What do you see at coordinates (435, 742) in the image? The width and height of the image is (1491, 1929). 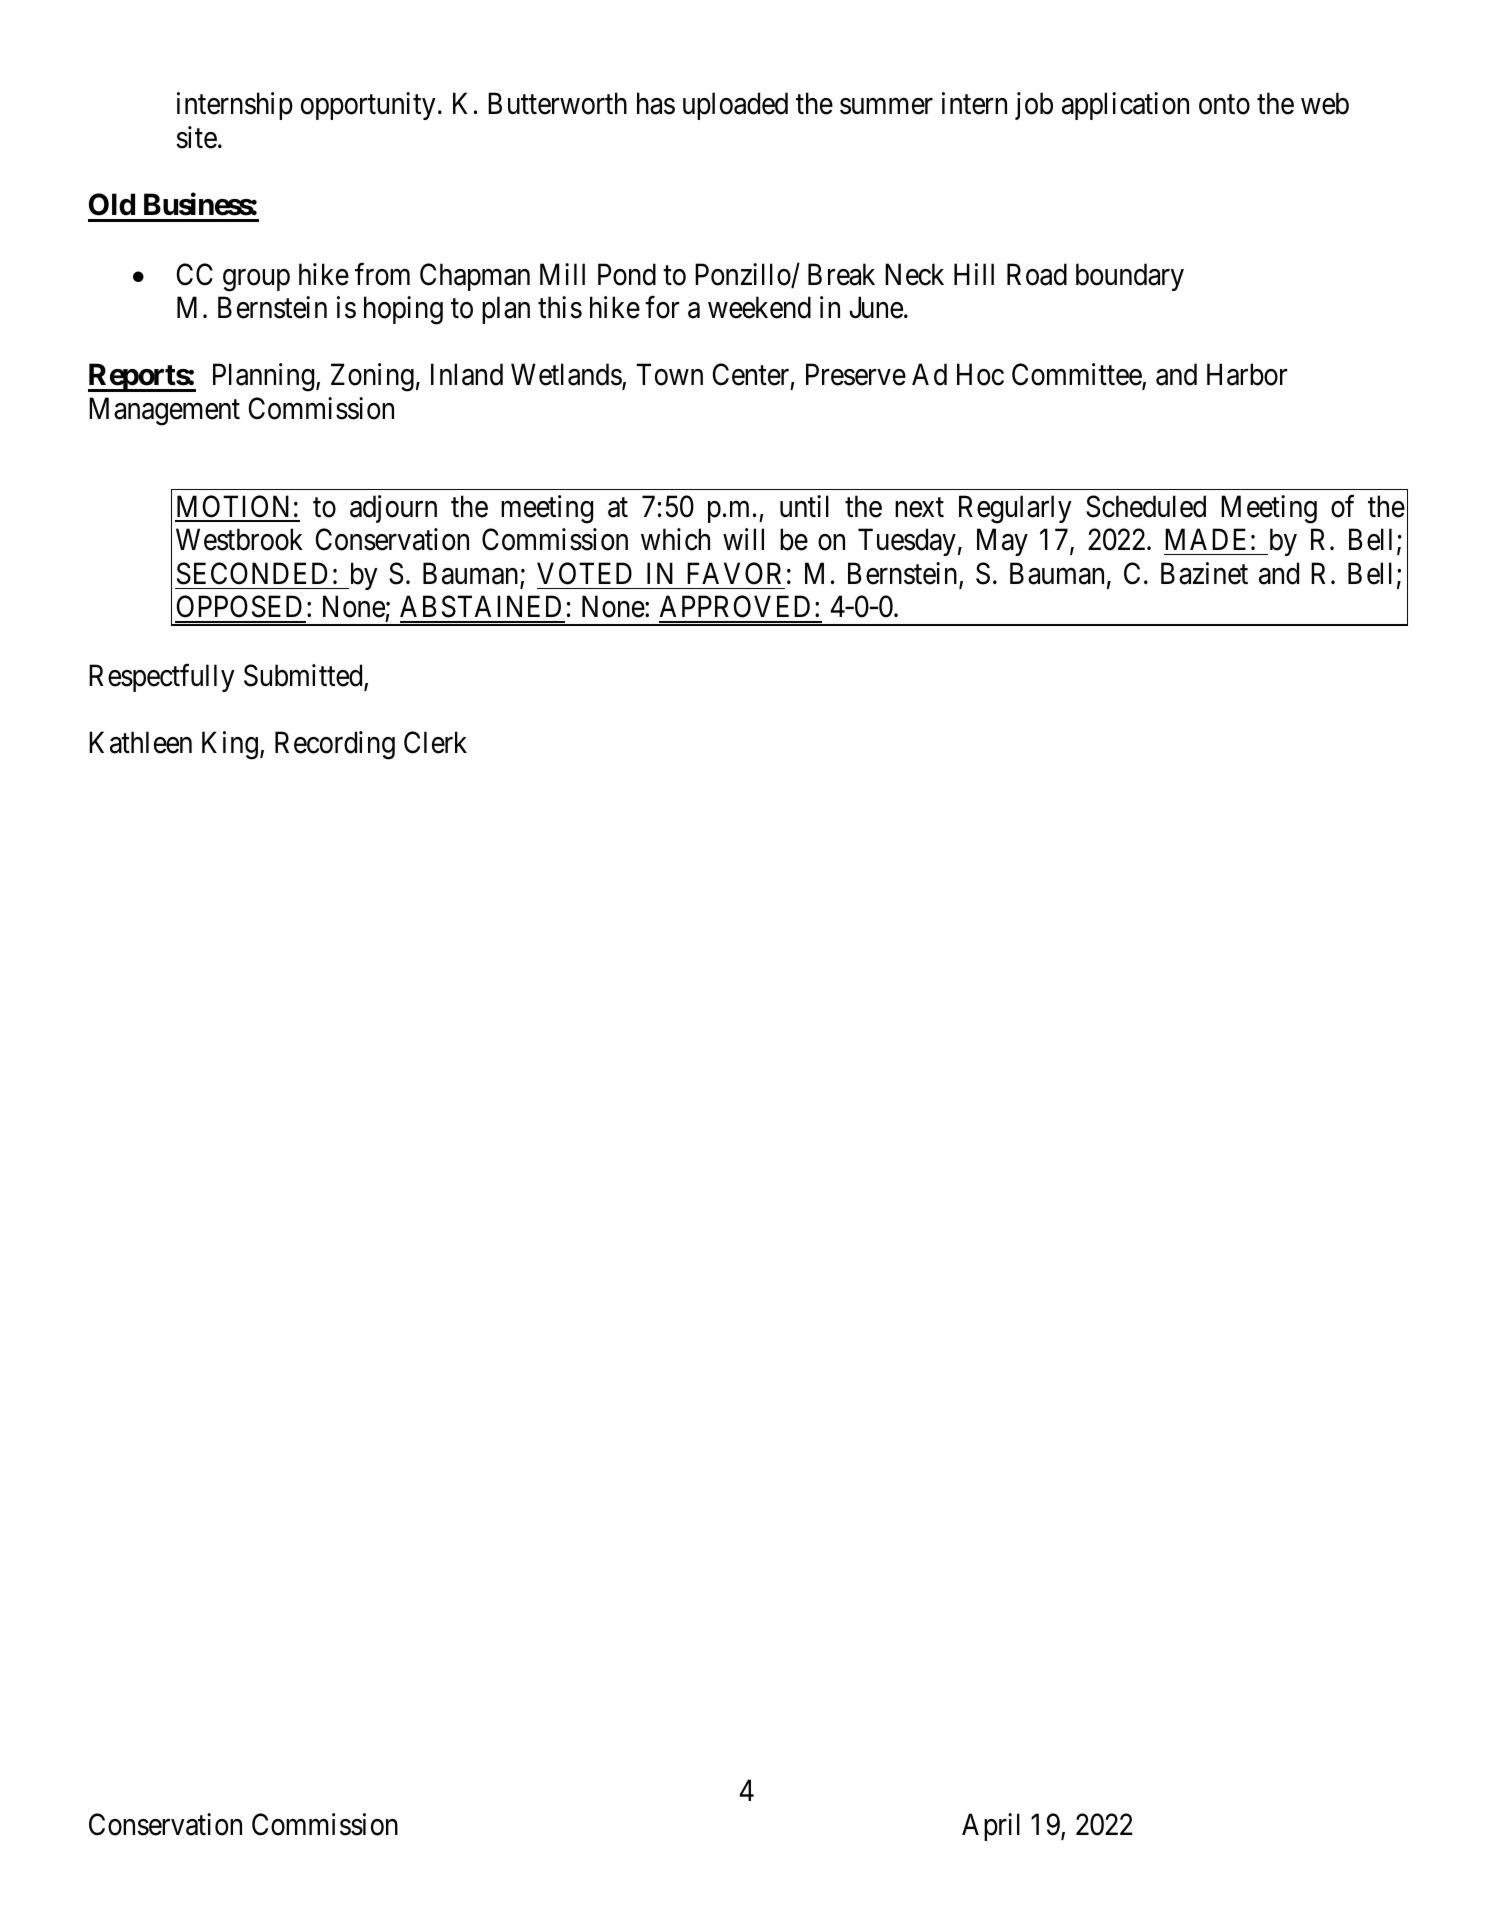 I see `Clerk` at bounding box center [435, 742].
